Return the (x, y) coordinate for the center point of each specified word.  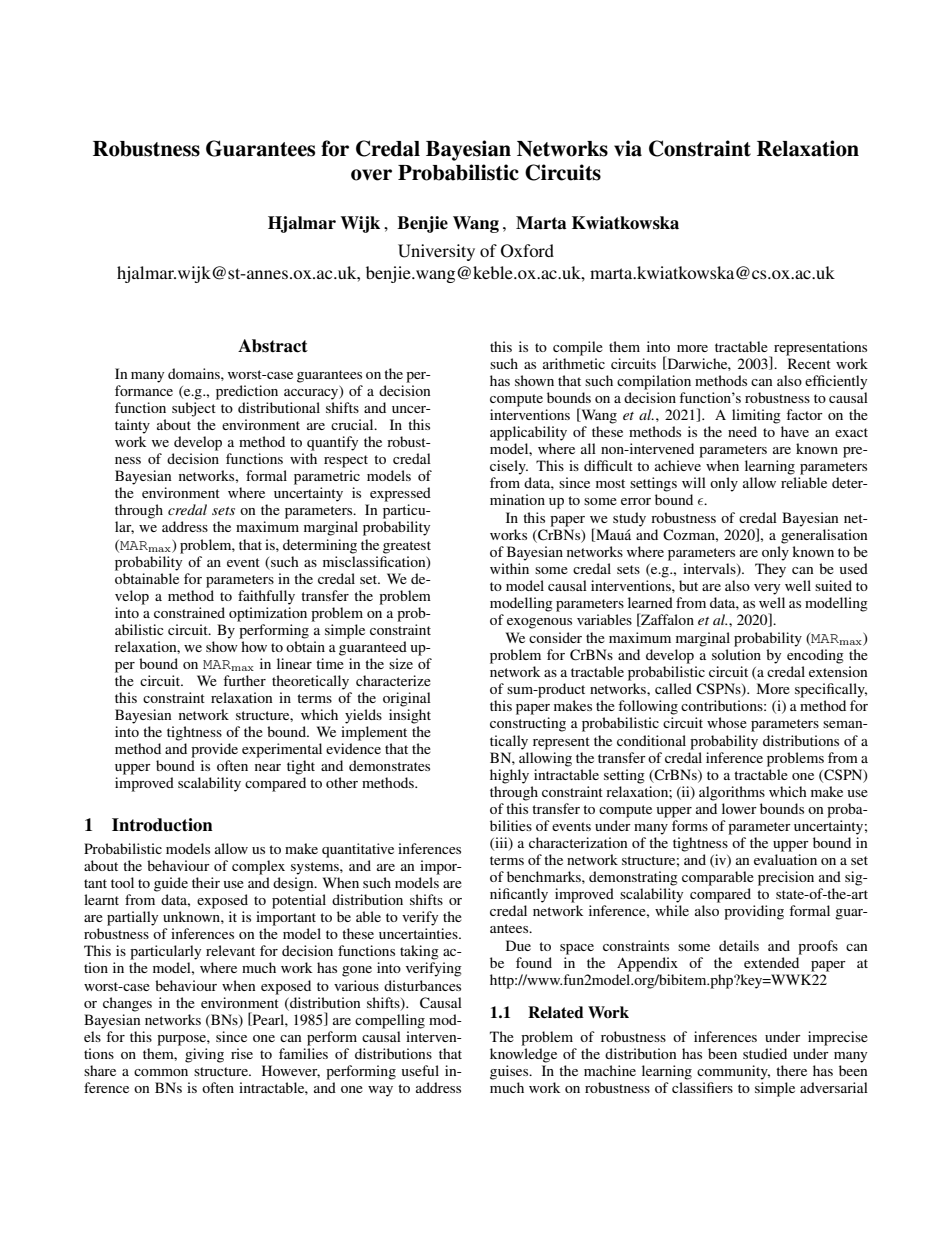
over (371, 175)
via (628, 148)
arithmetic (574, 363)
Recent (809, 363)
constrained (189, 612)
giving (204, 1055)
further (244, 680)
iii (501, 843)
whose (727, 722)
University (436, 252)
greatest (407, 547)
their (206, 882)
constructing (528, 724)
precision (786, 878)
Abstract (273, 346)
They (770, 570)
